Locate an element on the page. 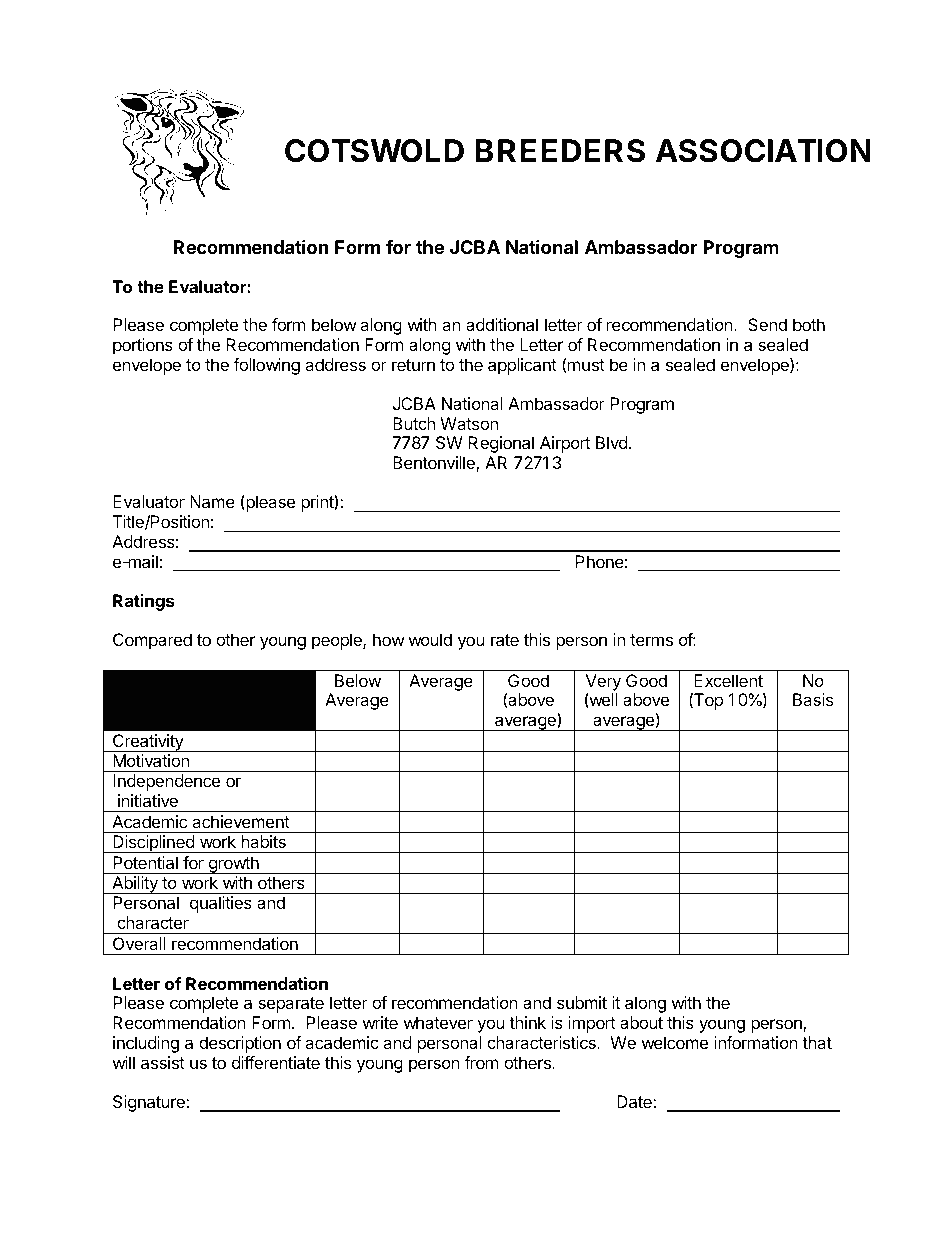 This document has width=952, height=1233. Watson is located at coordinates (469, 423).
